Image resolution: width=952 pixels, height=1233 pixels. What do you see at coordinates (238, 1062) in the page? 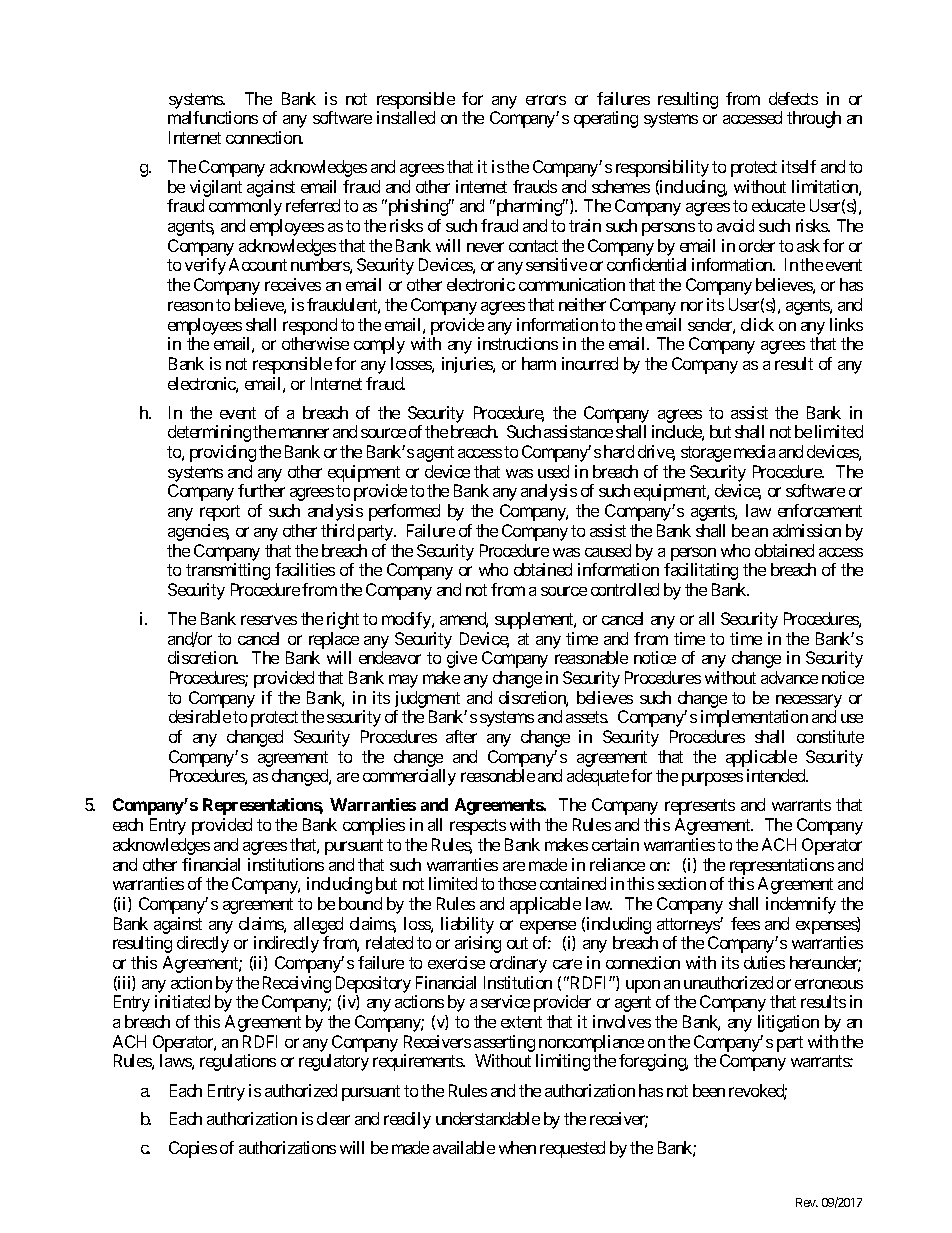
I see `regulations` at bounding box center [238, 1062].
